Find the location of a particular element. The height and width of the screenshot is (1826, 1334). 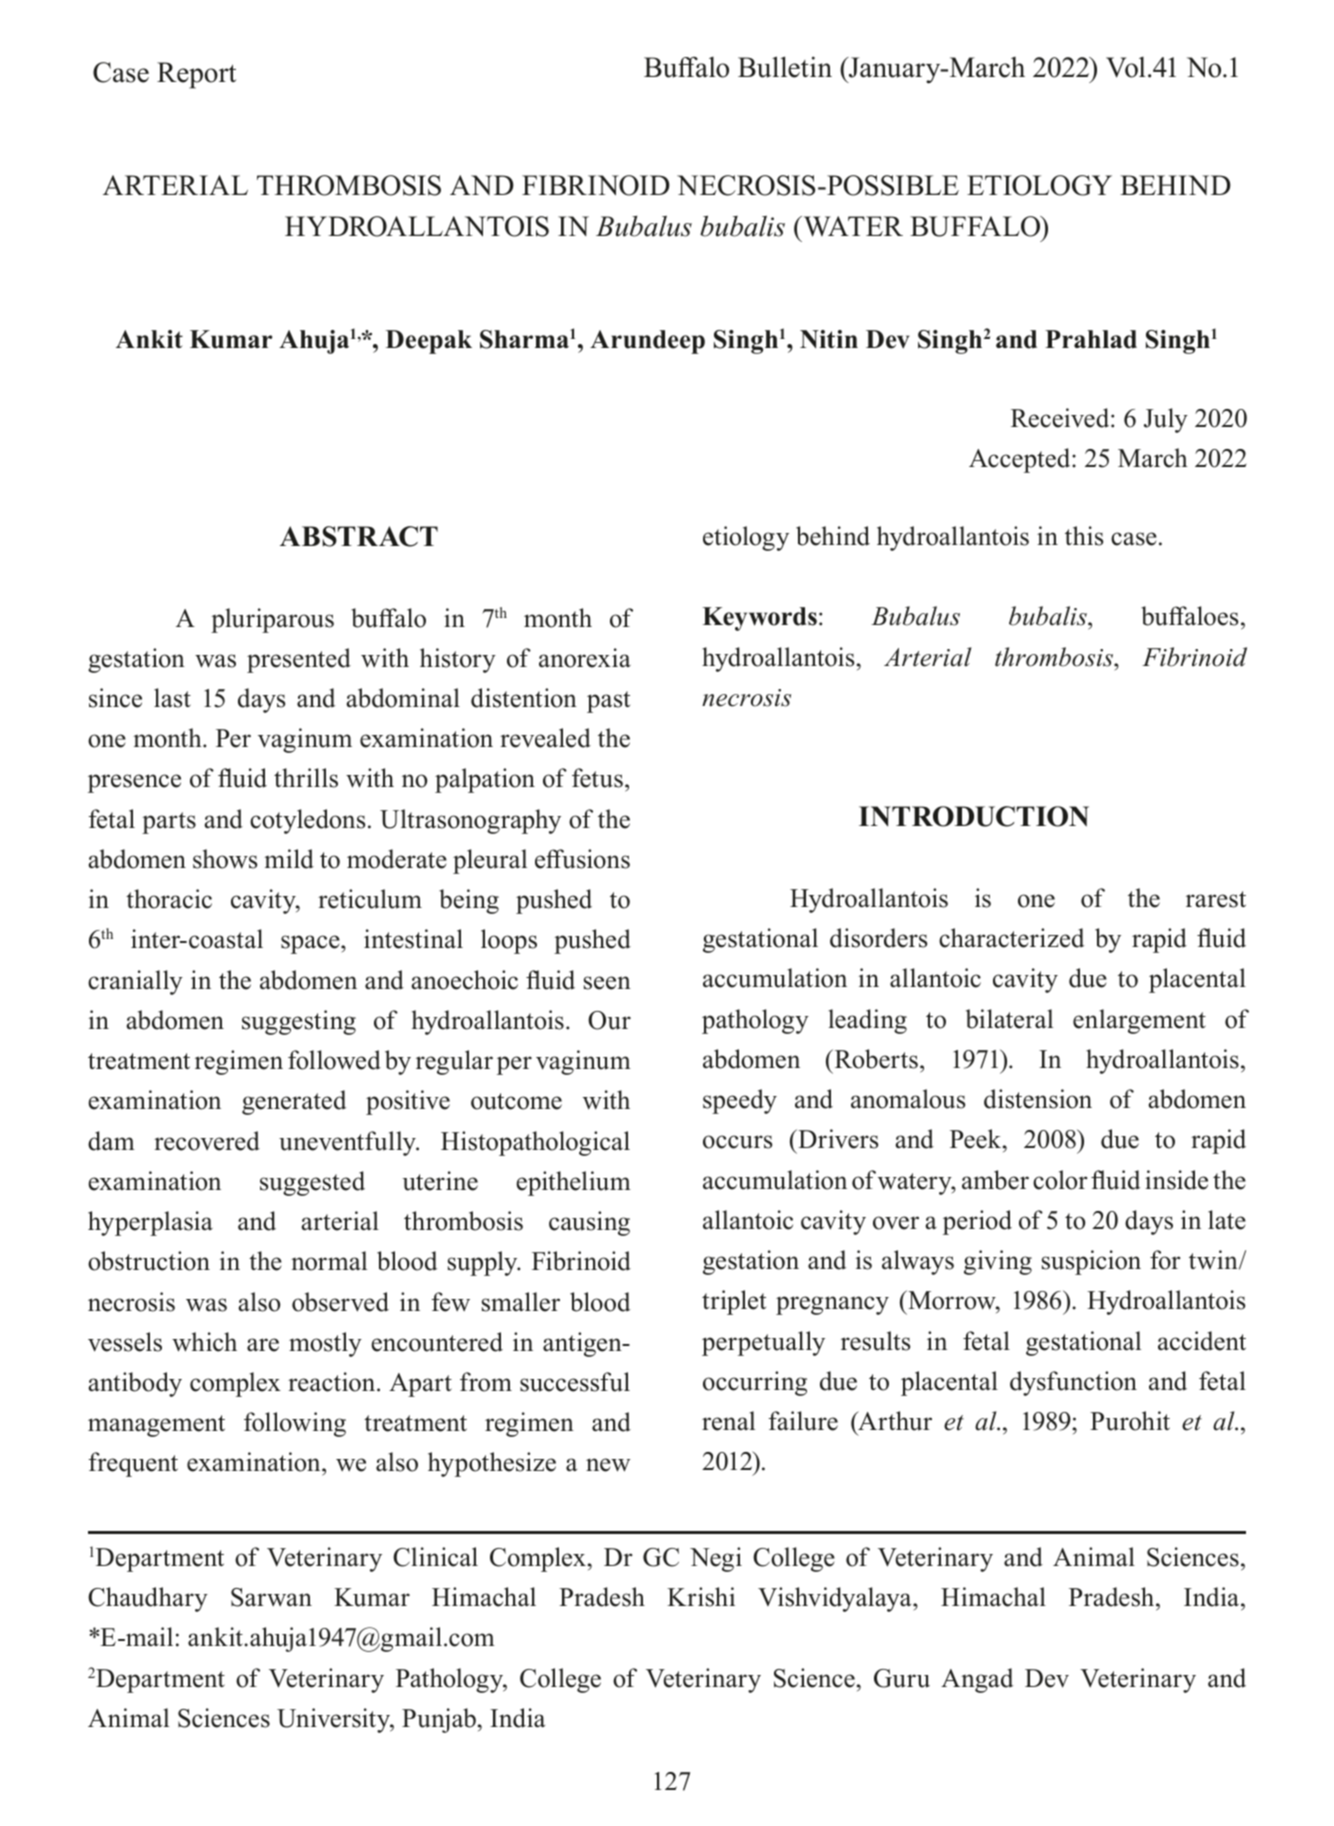

Nitin is located at coordinates (829, 339).
